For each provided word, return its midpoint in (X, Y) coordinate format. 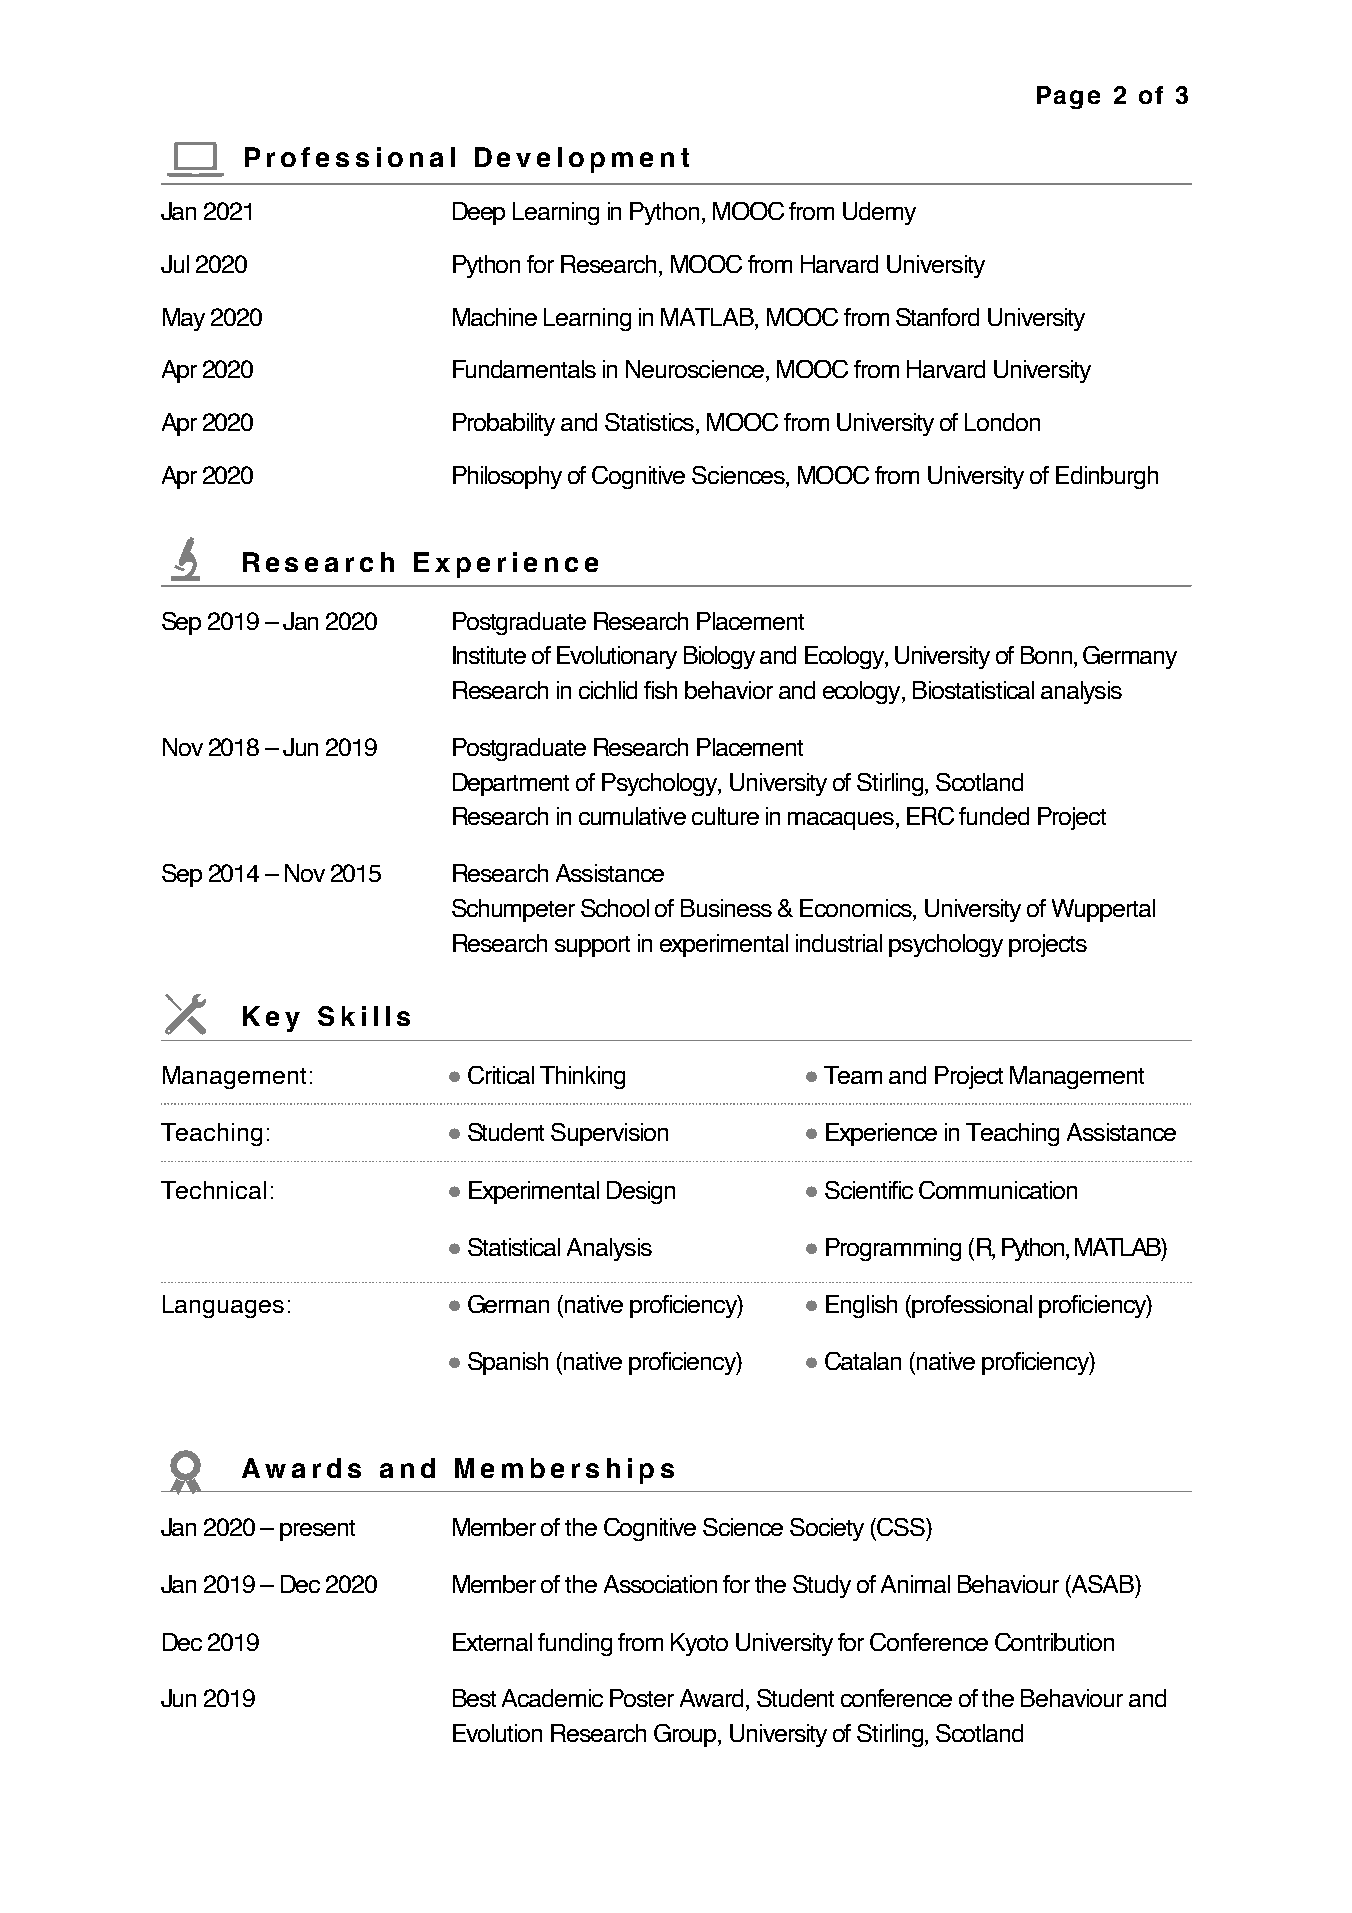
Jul (175, 264)
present (317, 1530)
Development (582, 160)
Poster (642, 1698)
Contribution (1054, 1642)
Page (1068, 97)
